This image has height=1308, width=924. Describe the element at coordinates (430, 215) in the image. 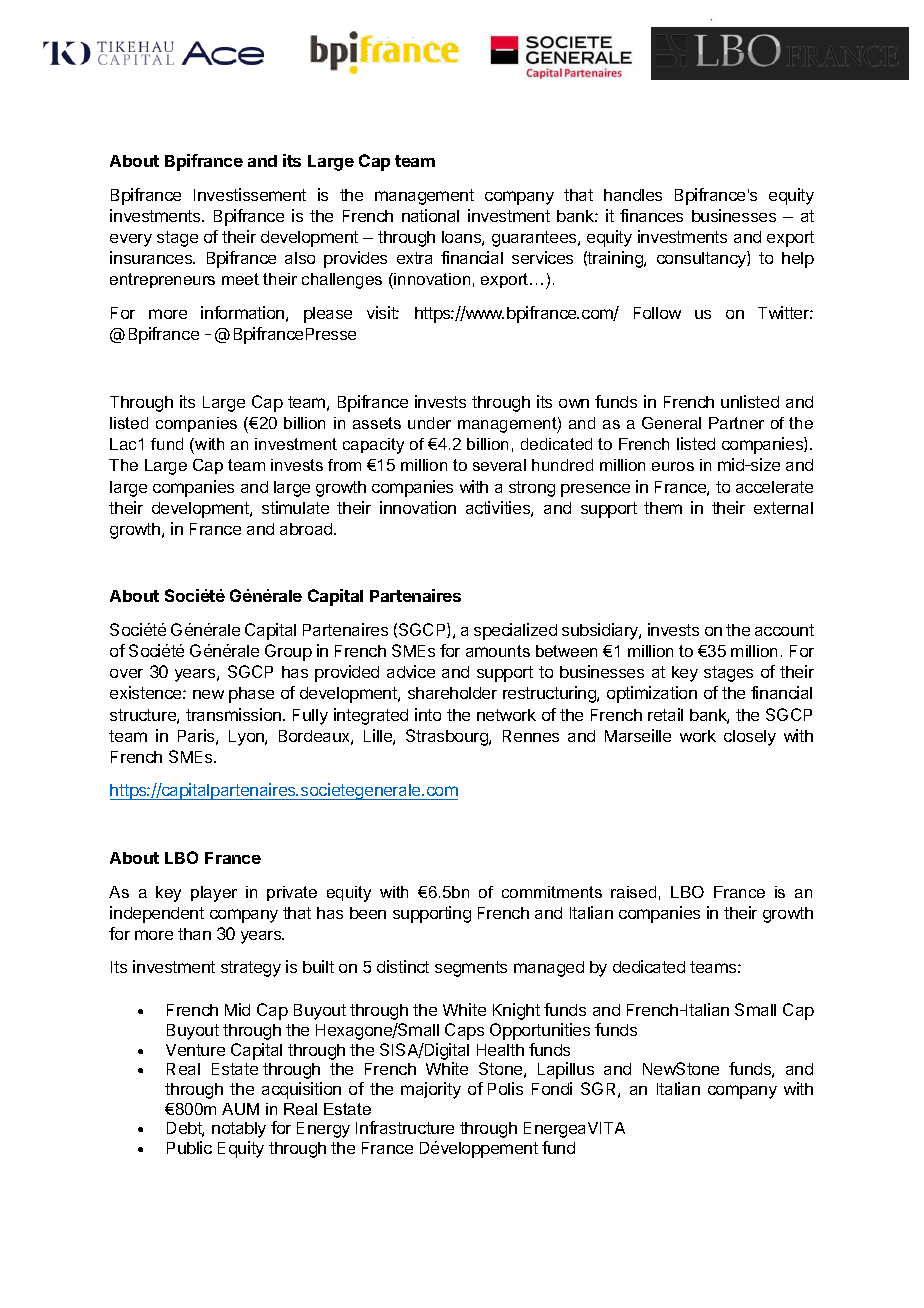

I see `national` at that location.
